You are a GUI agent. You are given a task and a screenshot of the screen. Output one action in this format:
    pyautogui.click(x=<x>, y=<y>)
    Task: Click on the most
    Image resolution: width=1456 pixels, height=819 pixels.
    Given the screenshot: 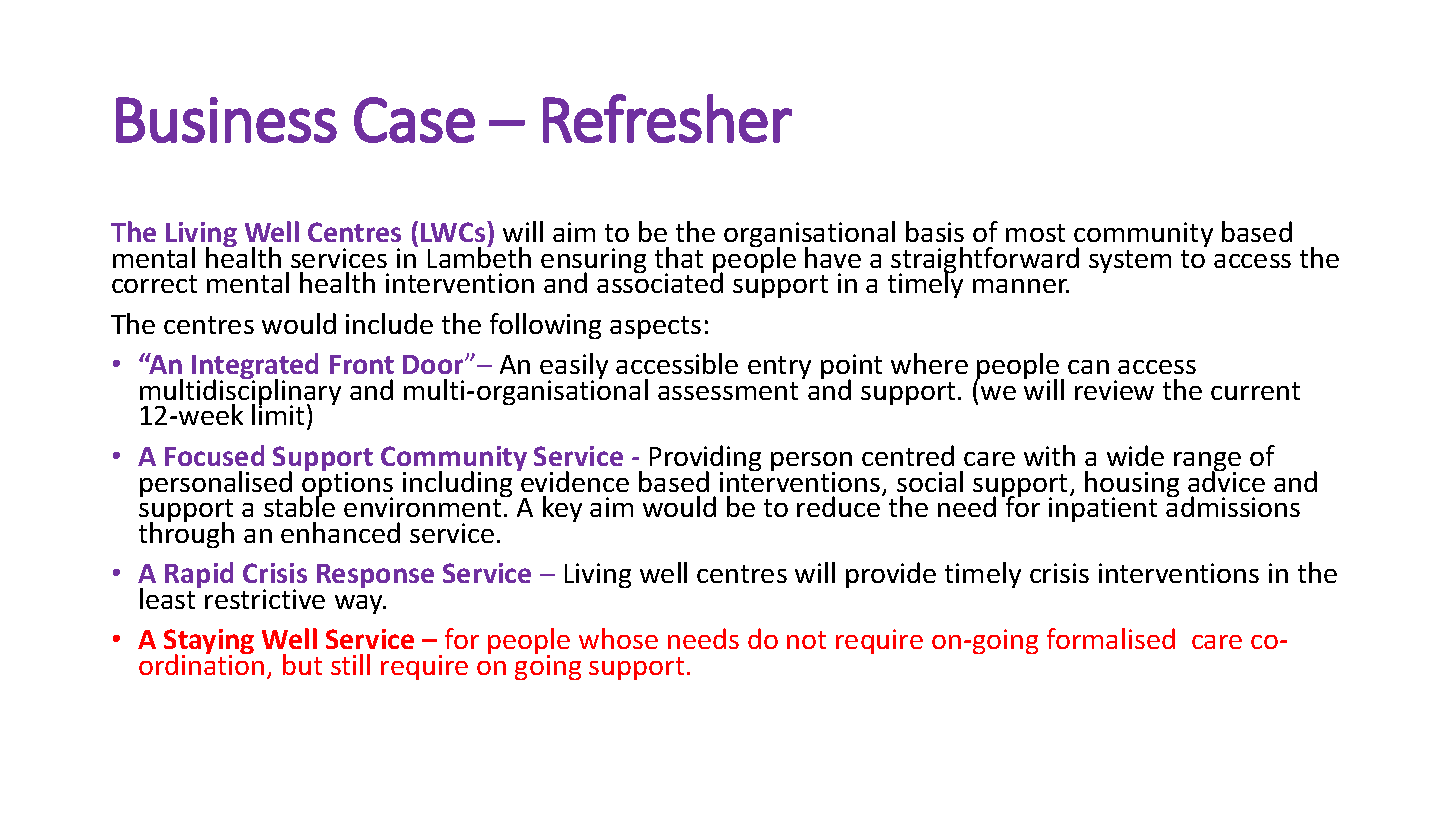 What is the action you would take?
    pyautogui.click(x=1035, y=233)
